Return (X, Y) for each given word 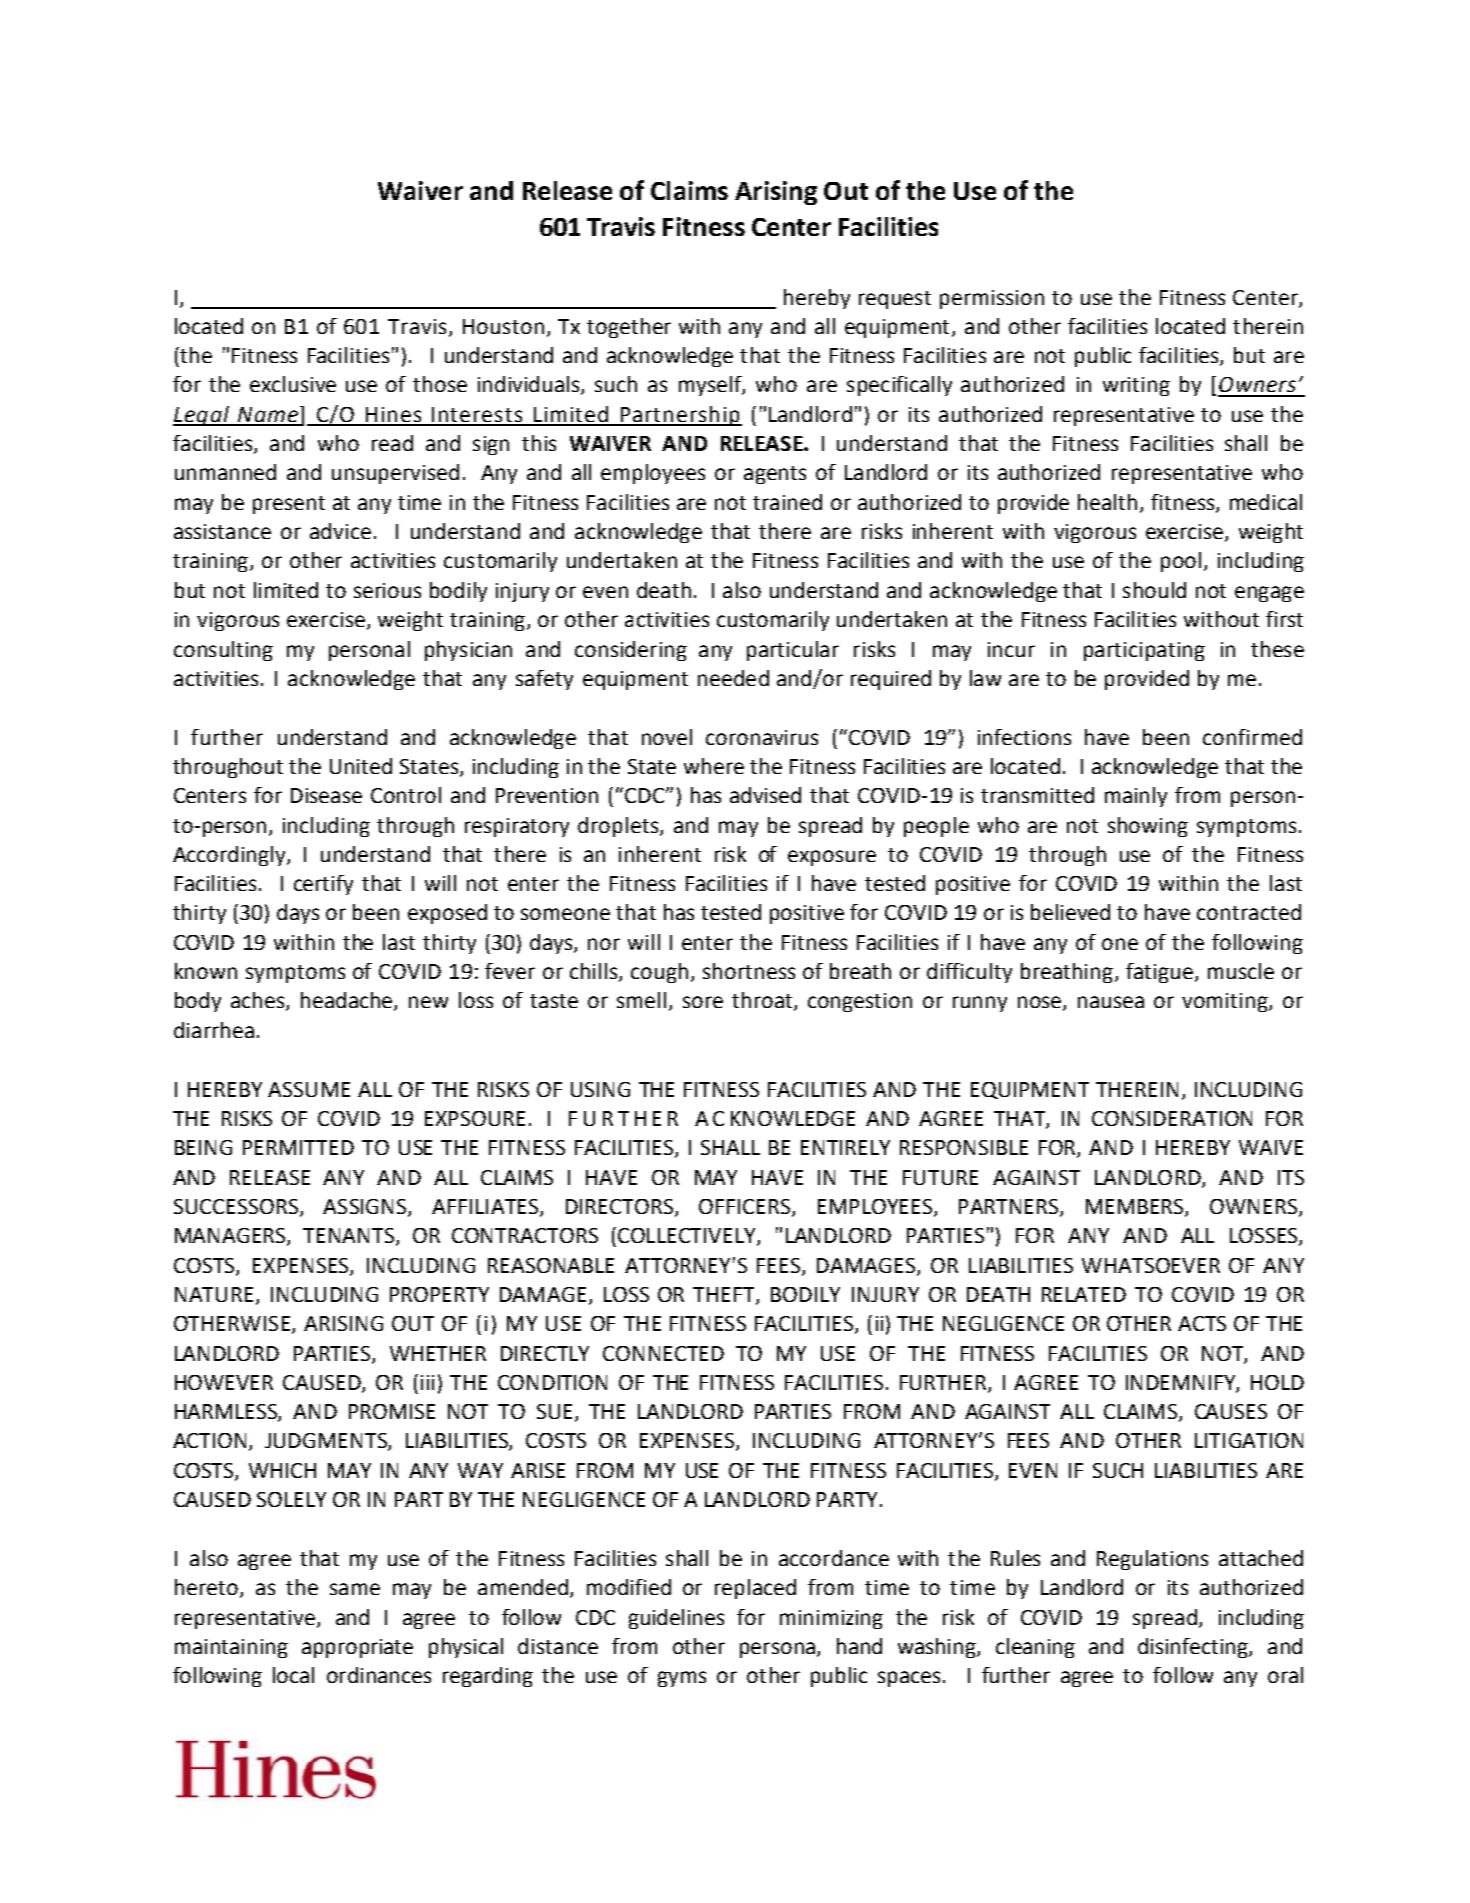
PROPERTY (439, 1294)
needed (733, 678)
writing (1136, 386)
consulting (223, 651)
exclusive (293, 384)
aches (259, 1001)
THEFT (725, 1296)
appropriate (357, 1648)
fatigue (1159, 973)
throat (763, 1001)
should (1154, 590)
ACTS (1202, 1323)
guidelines (676, 1619)
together (629, 328)
